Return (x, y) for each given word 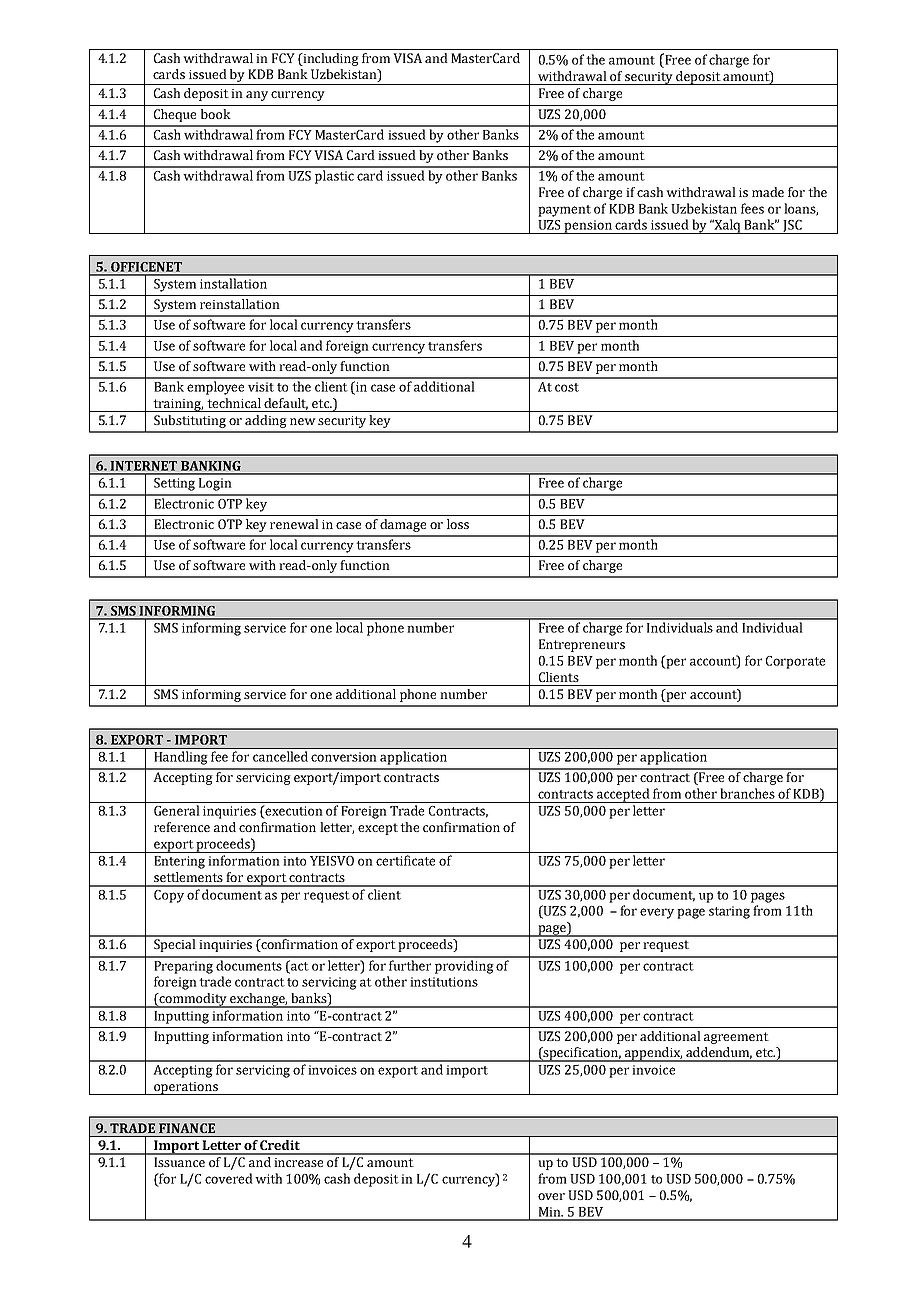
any (257, 96)
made (768, 192)
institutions (444, 982)
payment (564, 211)
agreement (736, 1038)
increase (298, 1162)
